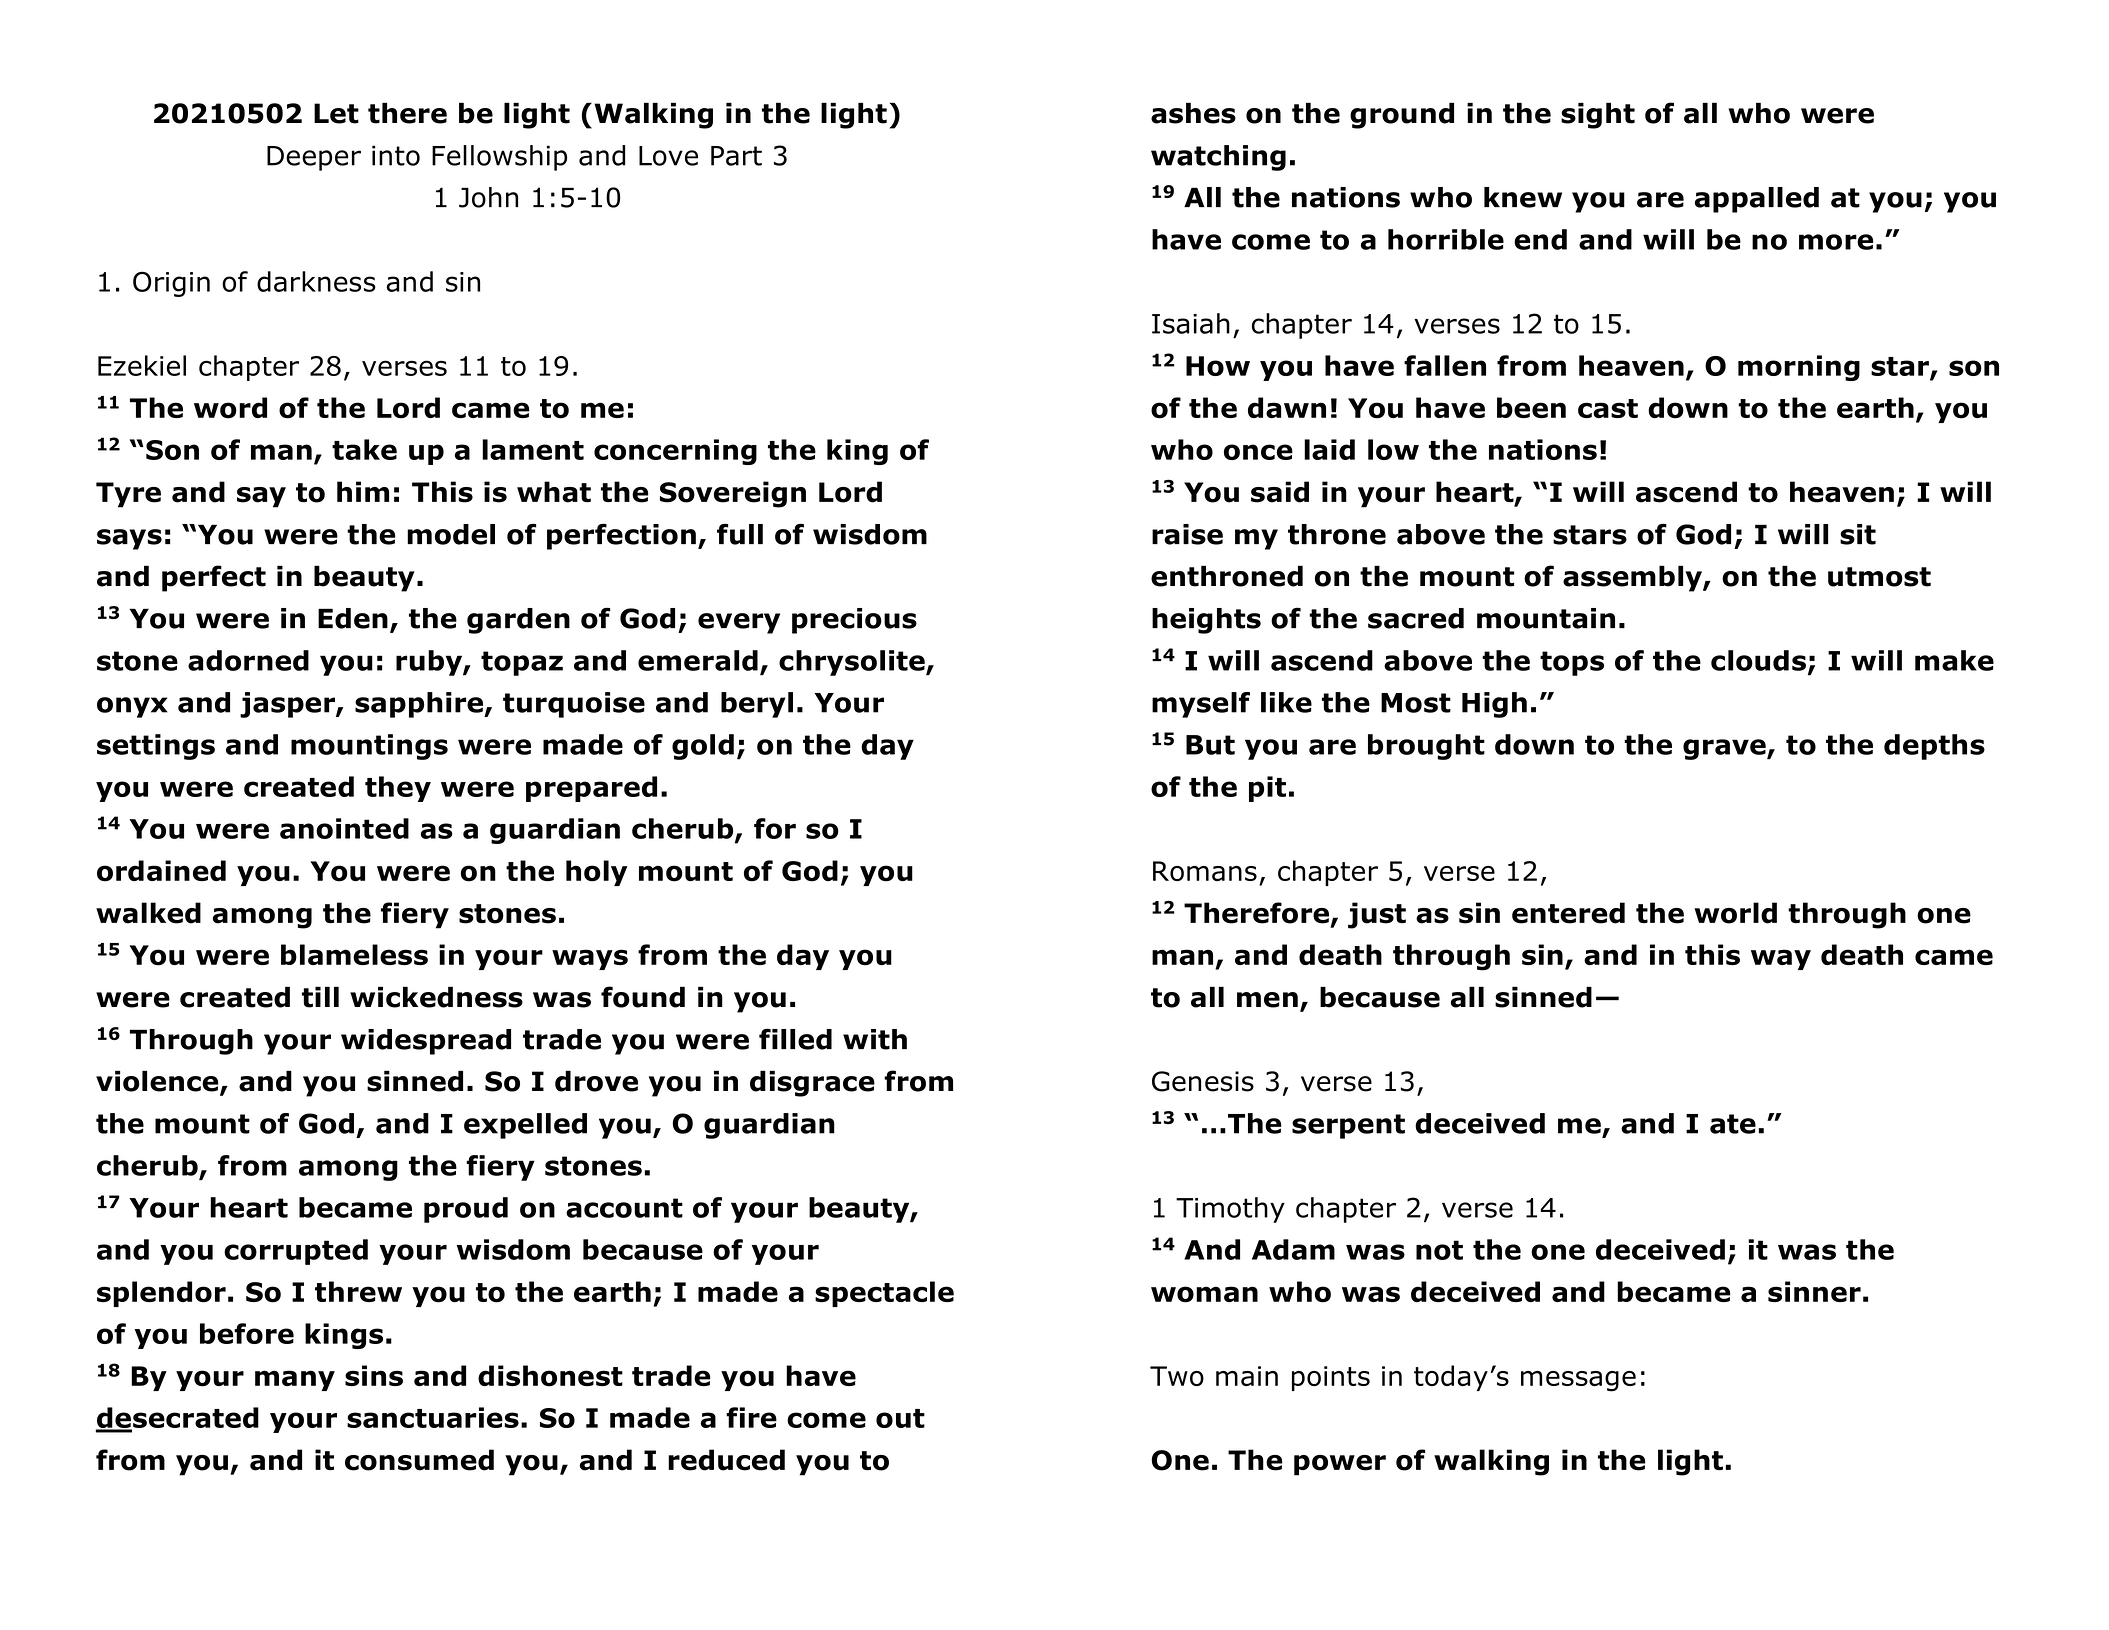 The width and height of the page is (2109, 1630). What do you see at coordinates (1218, 158) in the page?
I see `watching` at bounding box center [1218, 158].
